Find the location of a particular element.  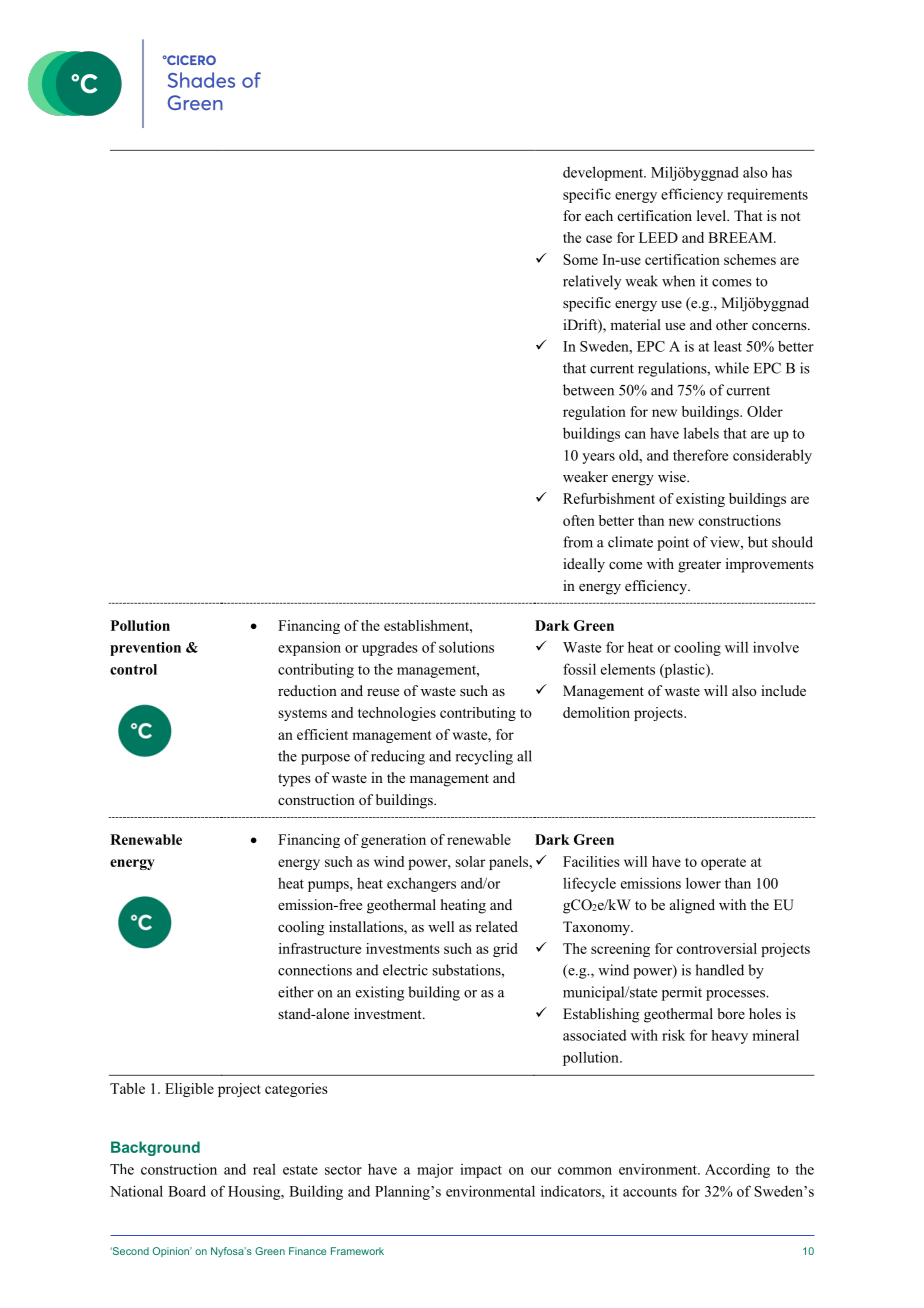

include is located at coordinates (783, 690).
